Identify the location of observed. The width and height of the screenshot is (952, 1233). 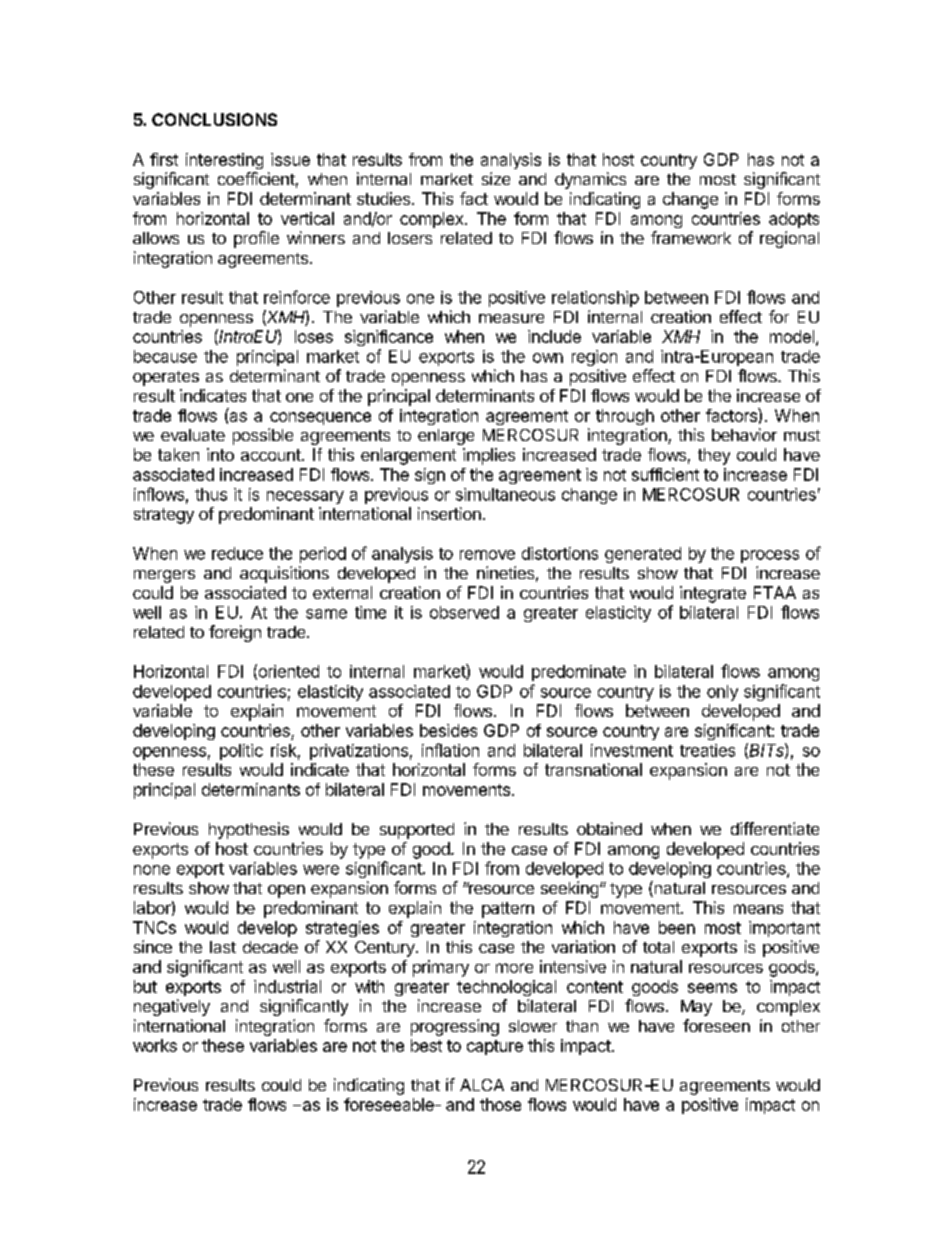
(464, 612).
